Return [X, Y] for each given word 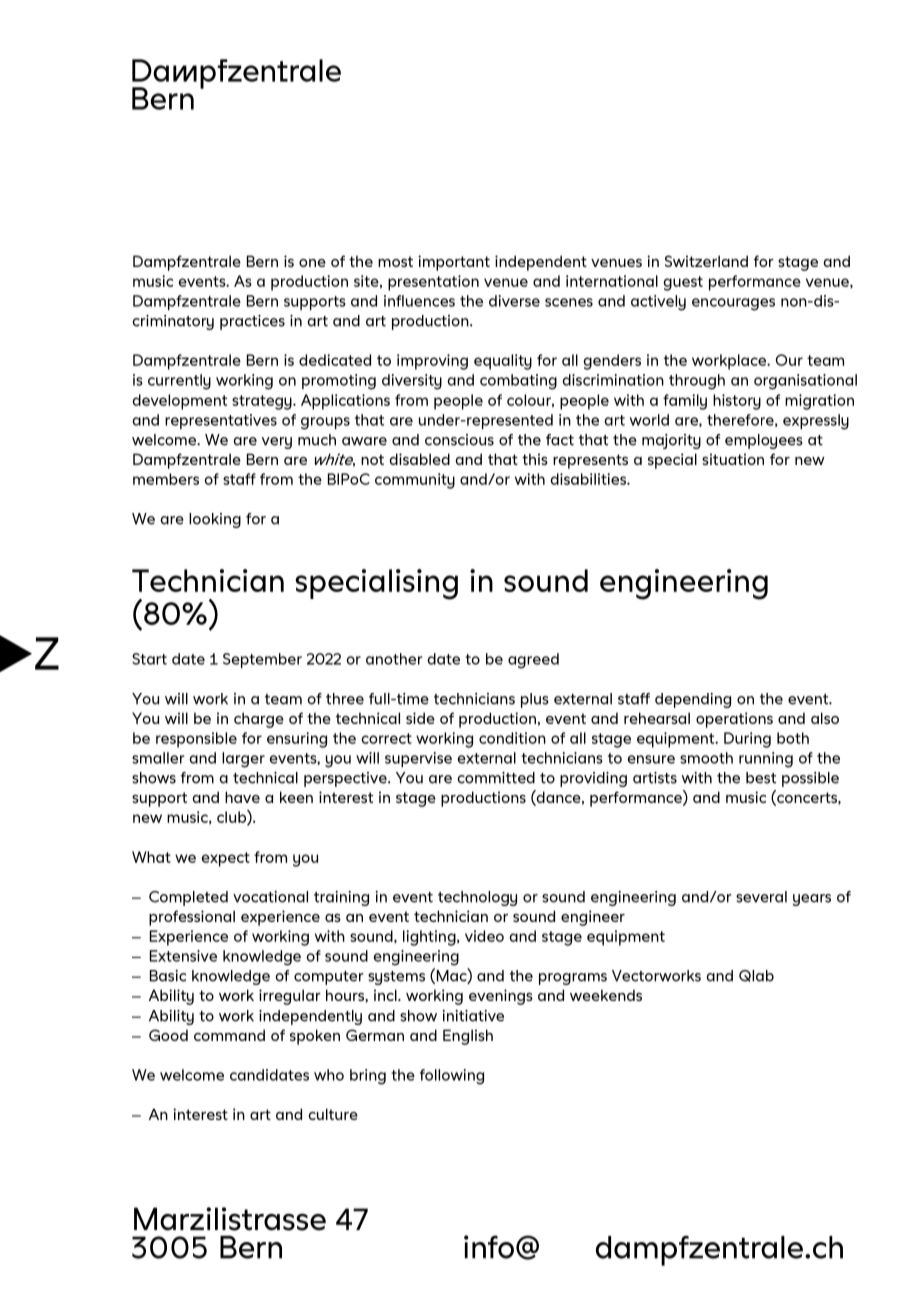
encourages [733, 304]
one [312, 263]
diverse [514, 301]
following [452, 1077]
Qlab [756, 976]
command [229, 1035]
